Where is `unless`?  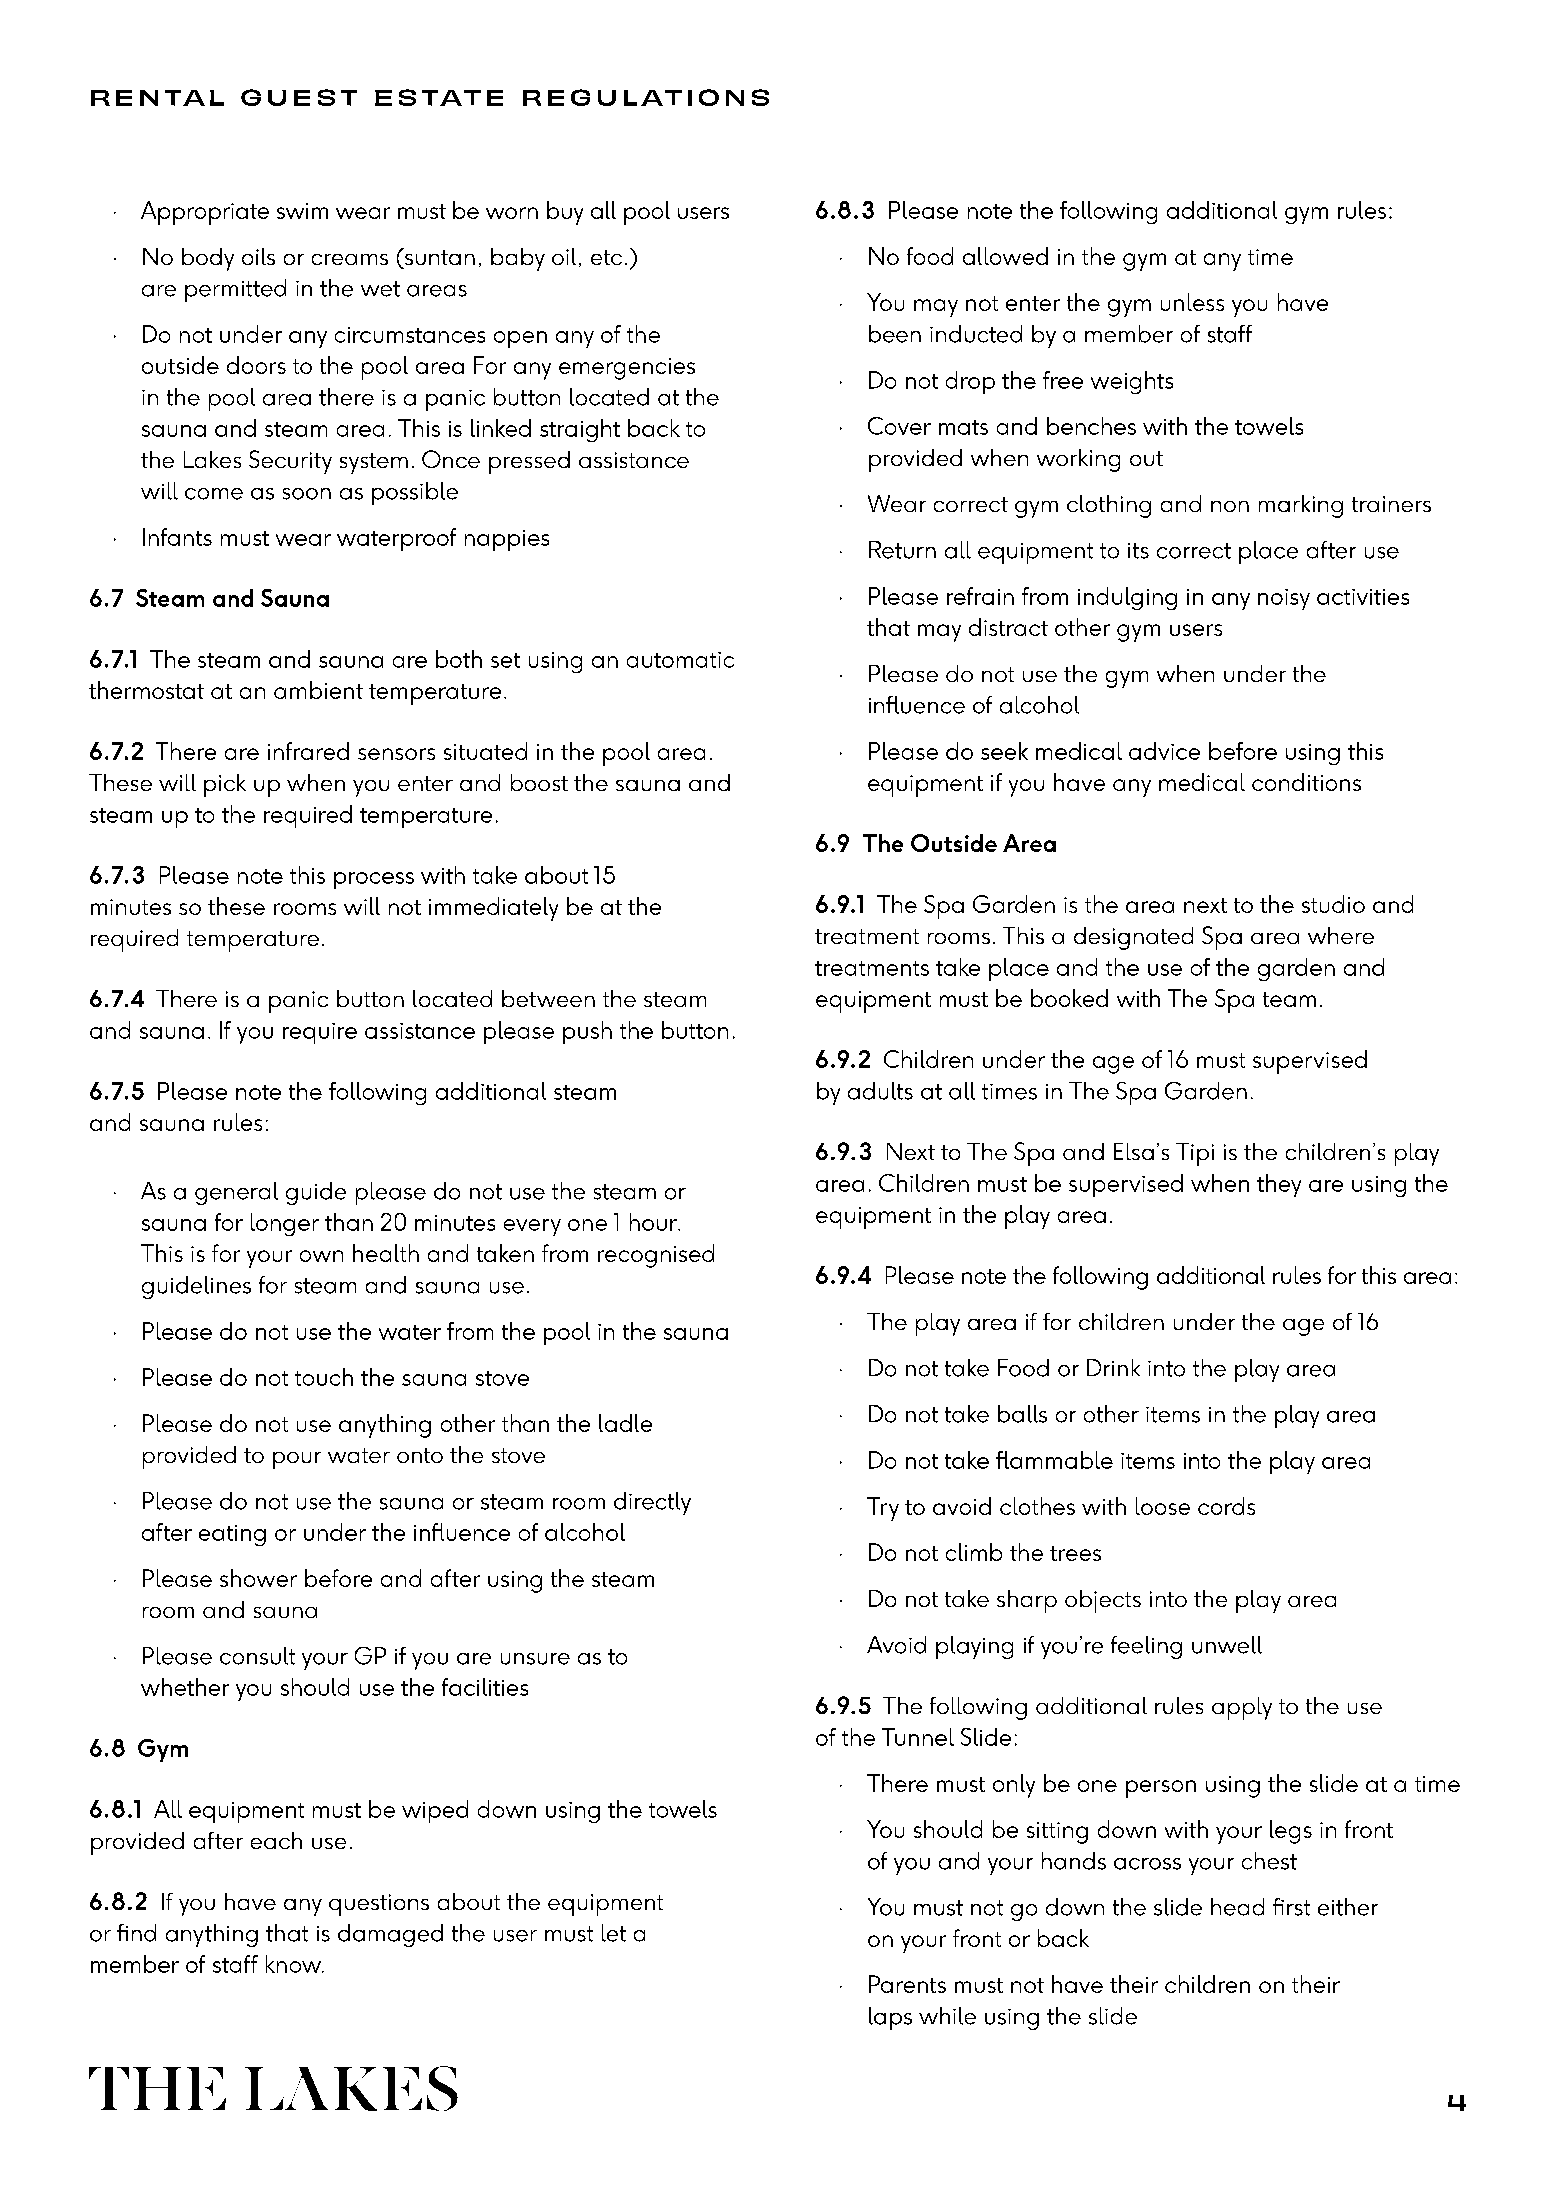
unless is located at coordinates (1192, 302).
